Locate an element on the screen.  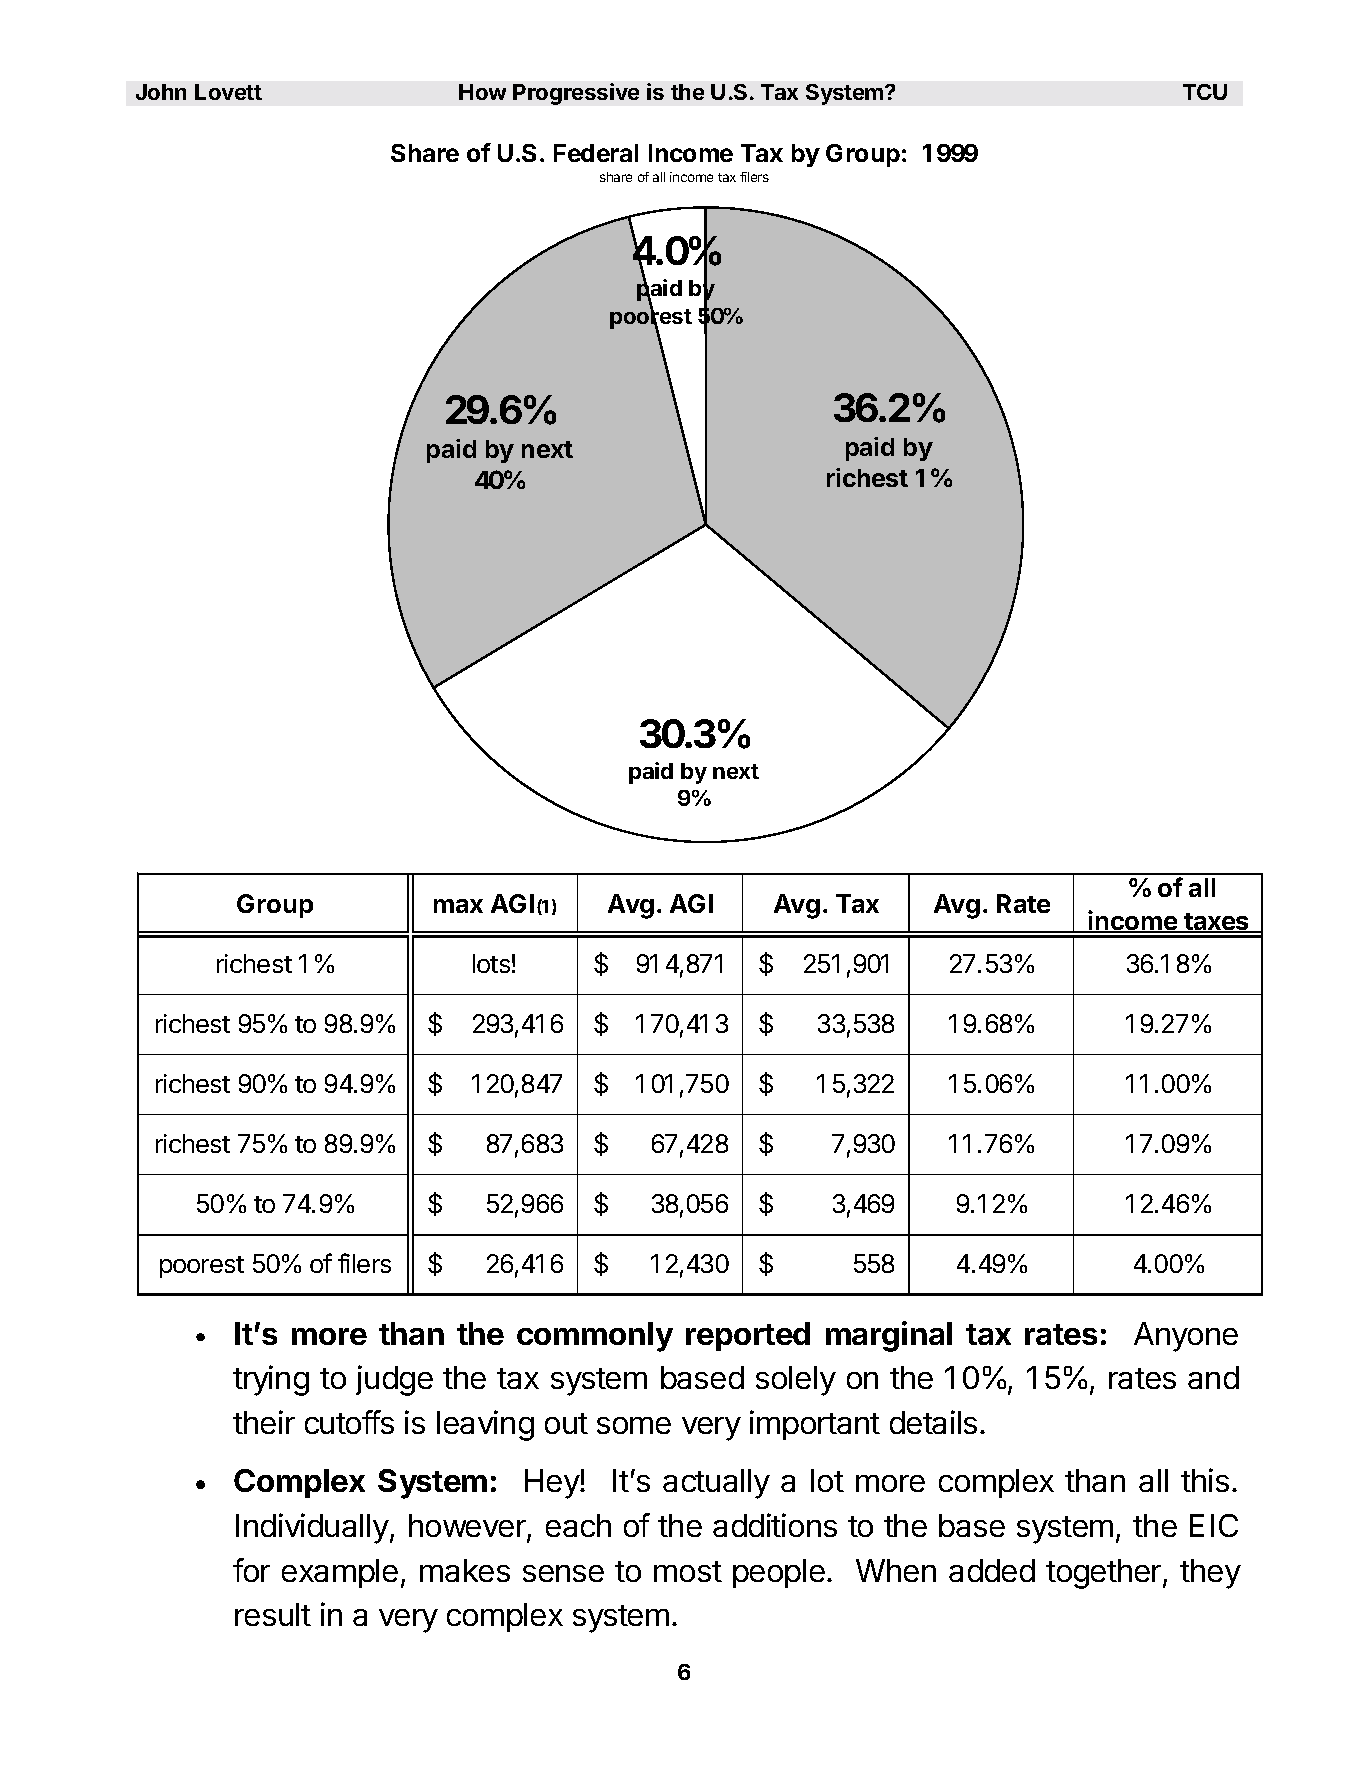
TCU is located at coordinates (1205, 92).
